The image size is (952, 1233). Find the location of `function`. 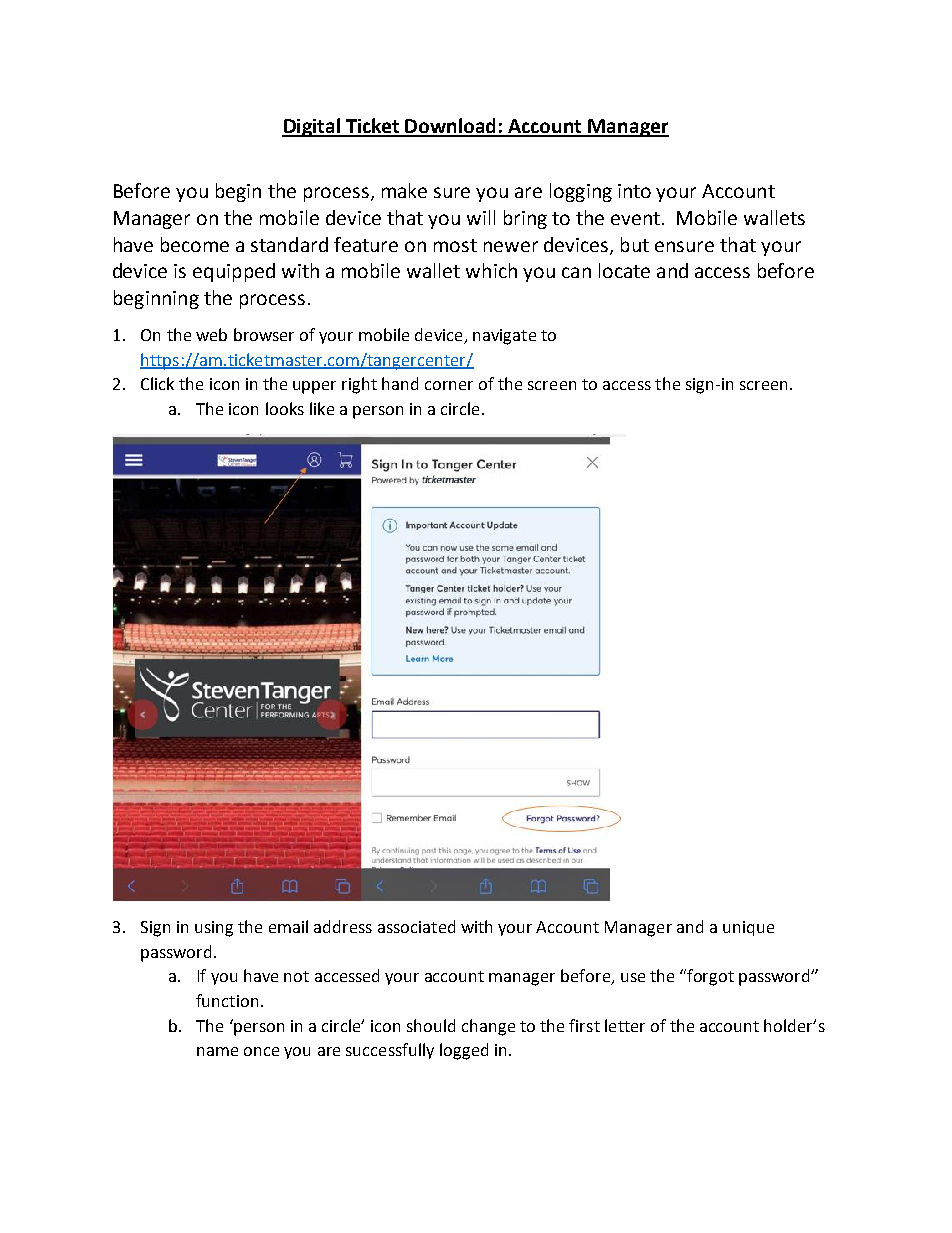

function is located at coordinates (227, 1000).
